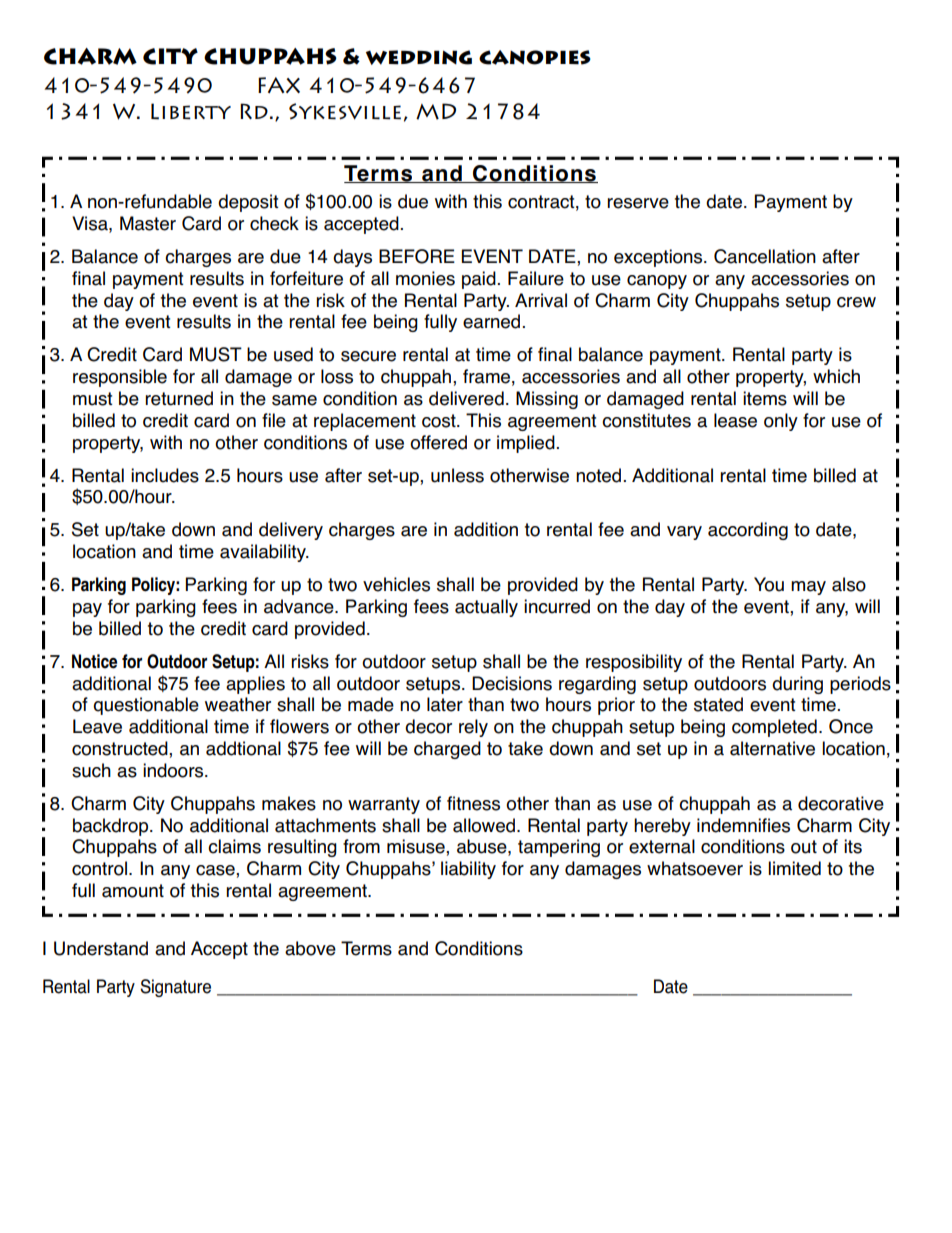 This screenshot has width=952, height=1233. What do you see at coordinates (165, 475) in the screenshot?
I see `includes` at bounding box center [165, 475].
